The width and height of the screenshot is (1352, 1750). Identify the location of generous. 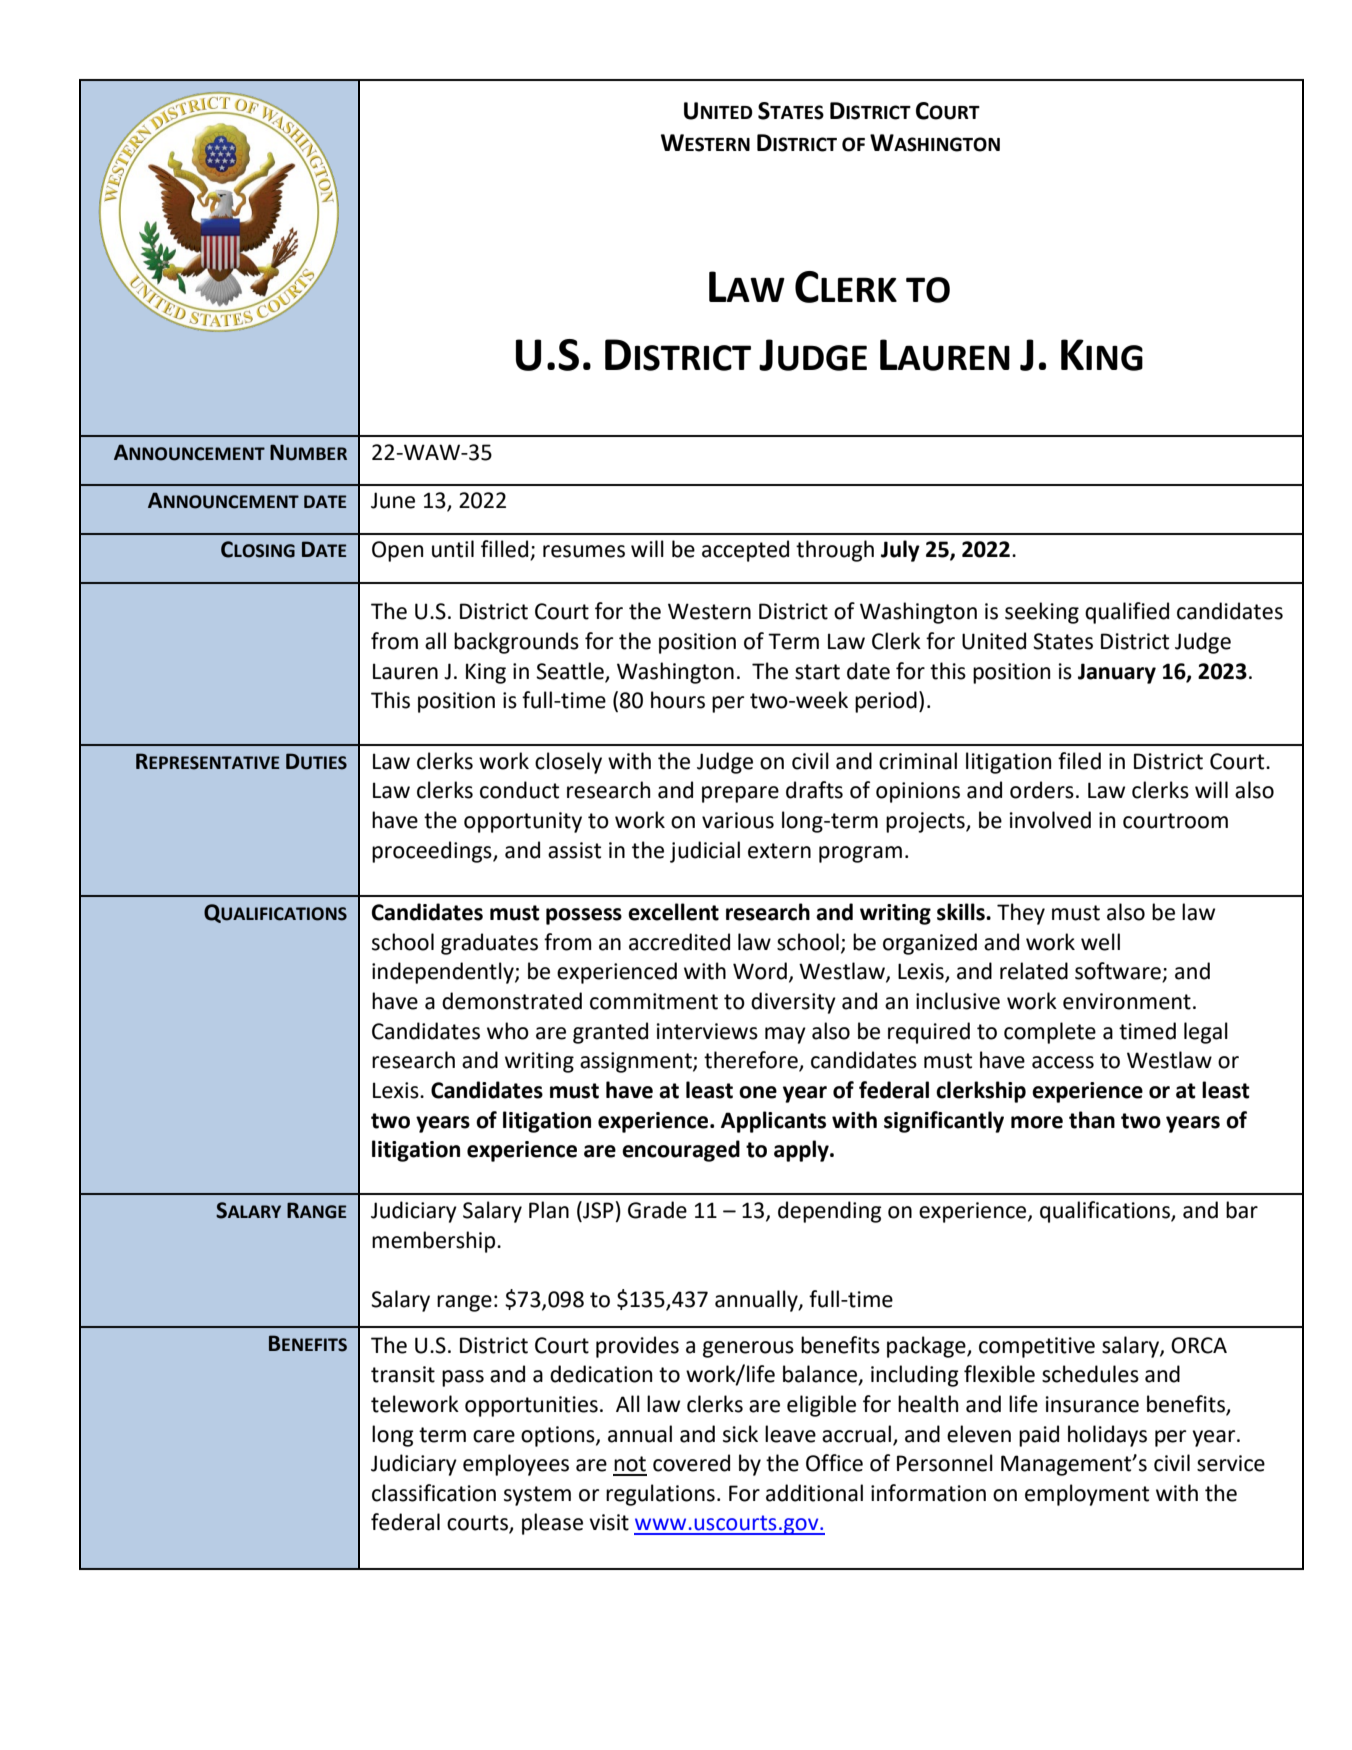
(748, 1349).
